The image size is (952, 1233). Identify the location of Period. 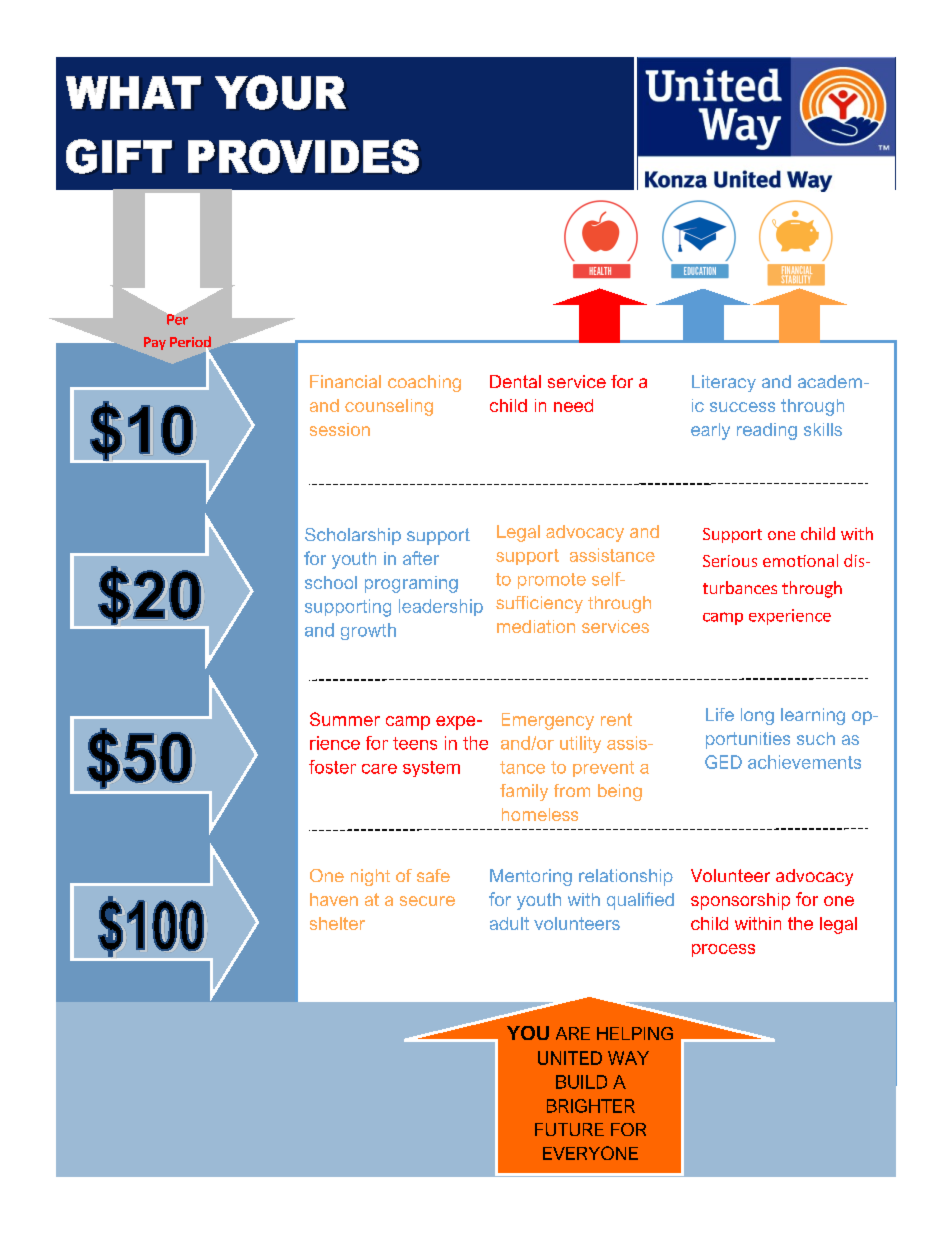
(190, 343).
